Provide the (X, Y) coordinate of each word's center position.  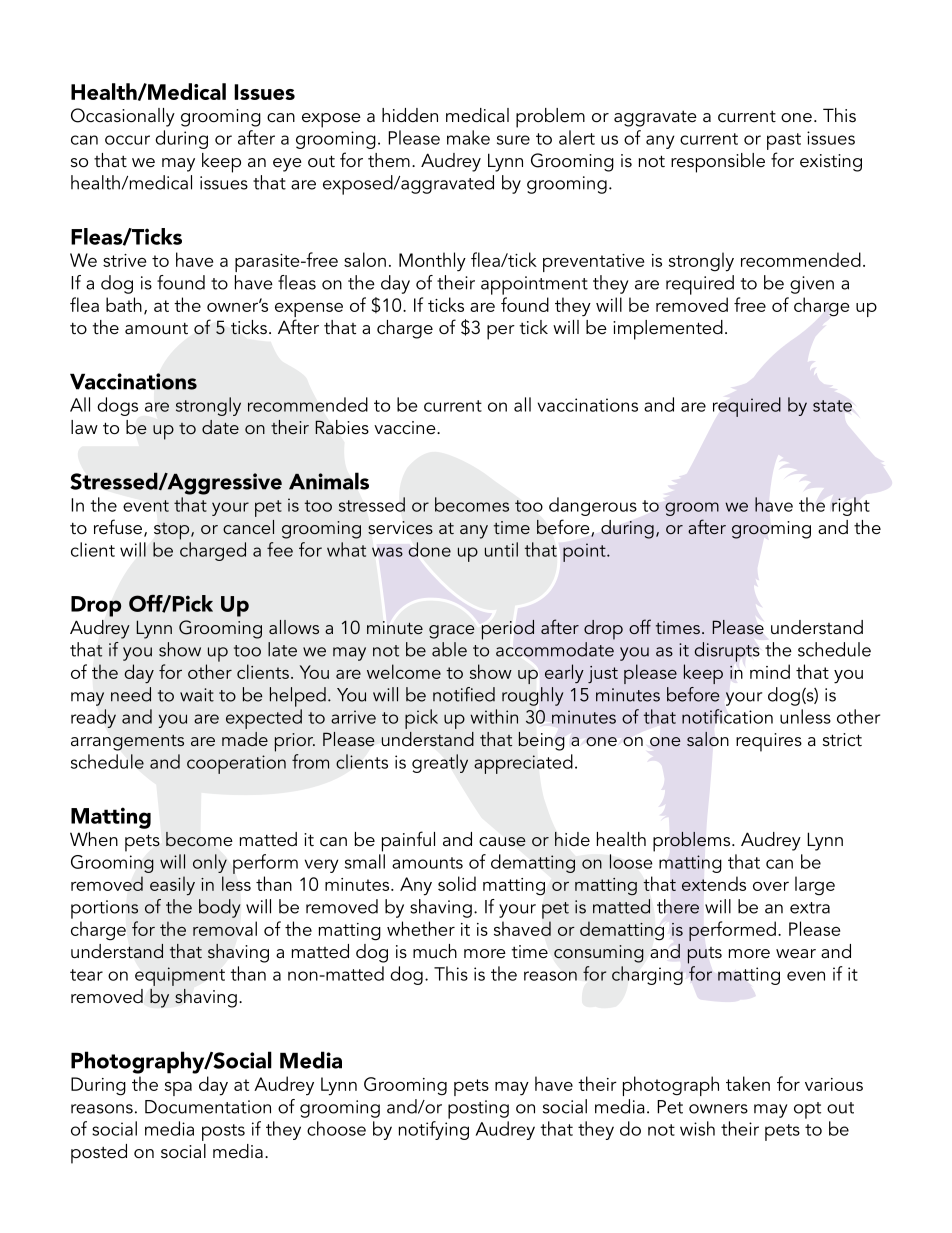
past (784, 141)
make (468, 137)
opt (807, 1110)
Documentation (208, 1107)
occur (127, 140)
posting (478, 1109)
